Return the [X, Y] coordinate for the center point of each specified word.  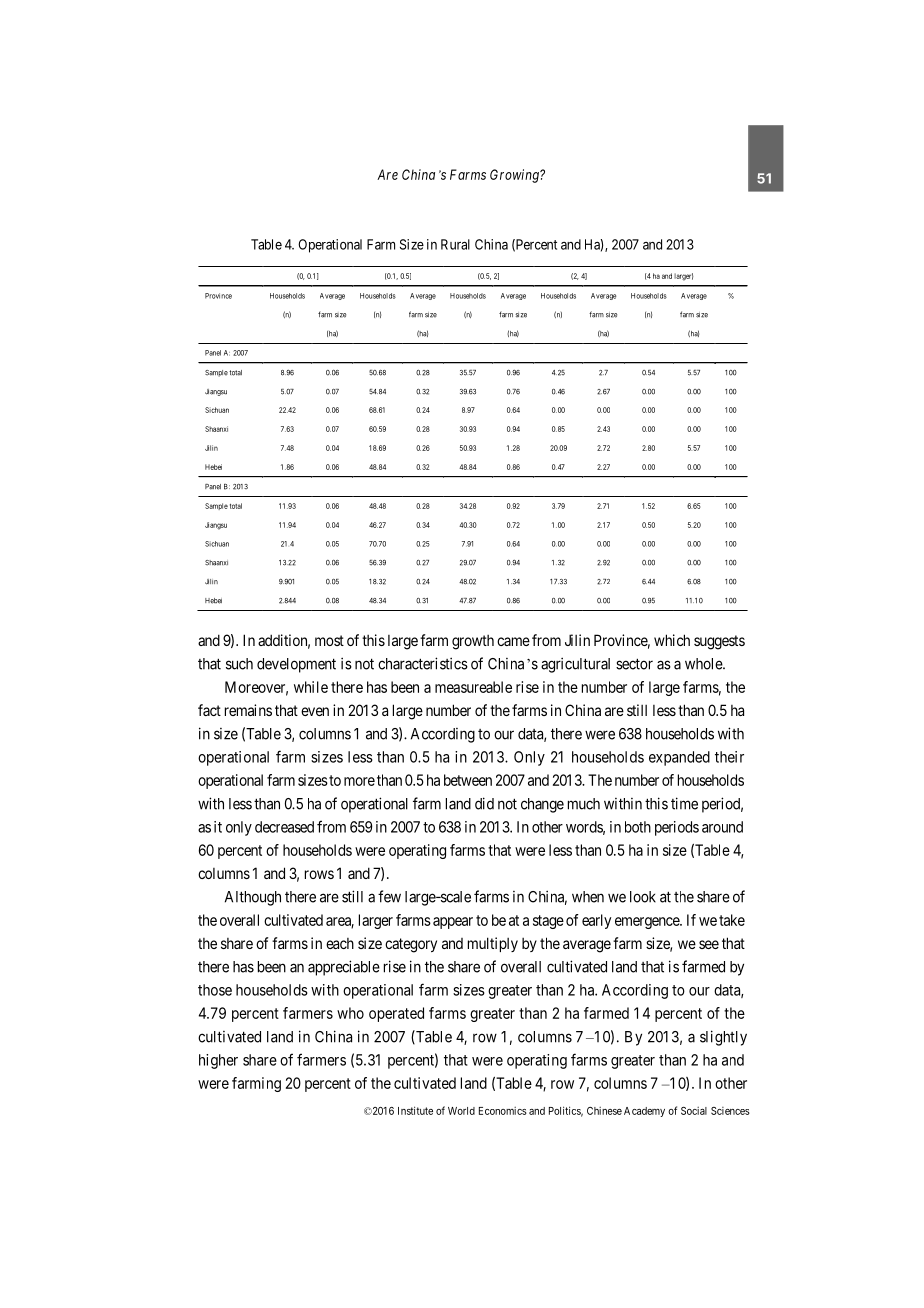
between [468, 780]
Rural [455, 244]
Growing [515, 176]
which [672, 640]
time [684, 803]
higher [218, 1061]
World [461, 1111]
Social [694, 1111]
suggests [719, 642]
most [329, 640]
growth [473, 642]
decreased [284, 827]
